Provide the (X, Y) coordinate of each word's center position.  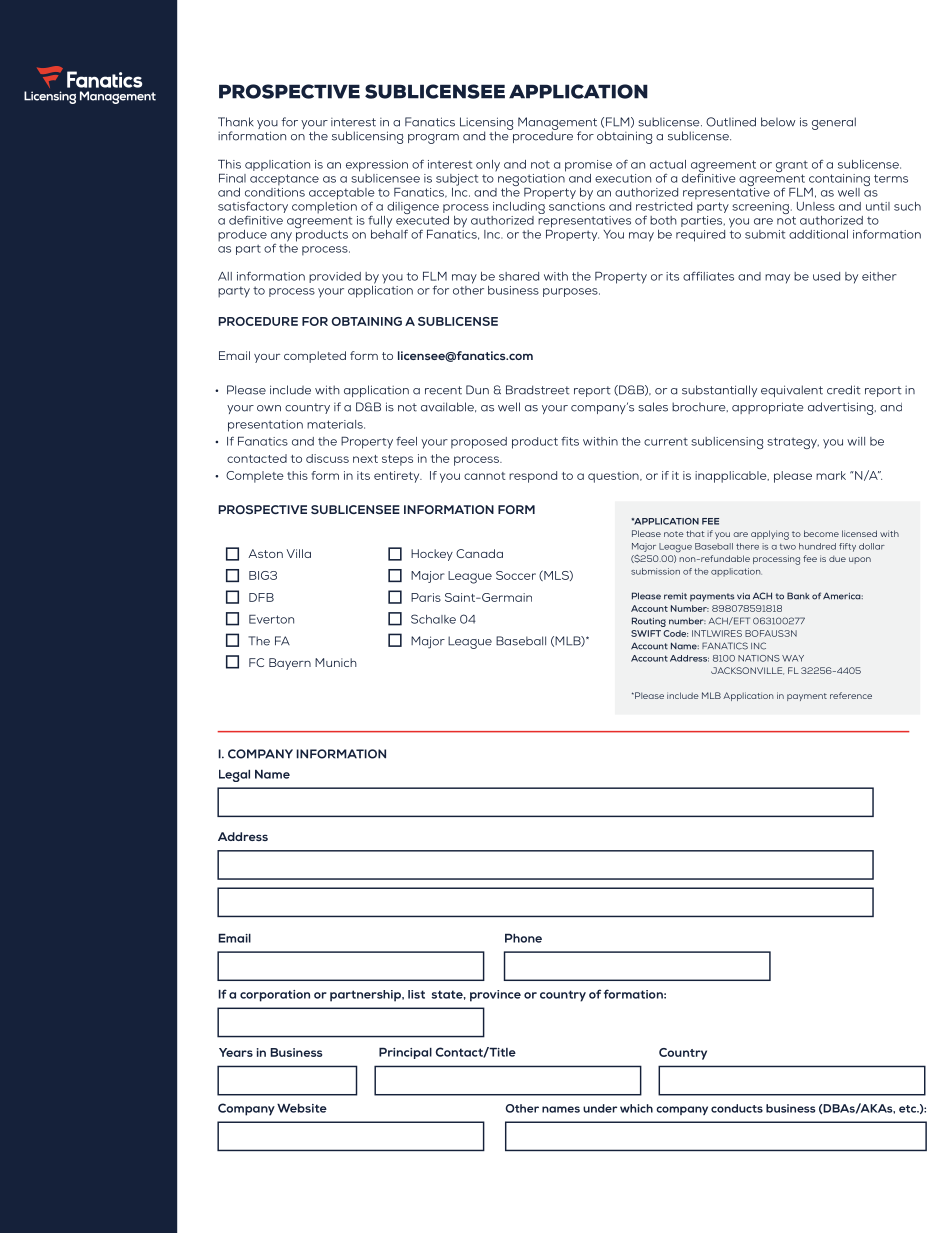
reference (851, 695)
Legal (234, 776)
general (834, 123)
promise (588, 166)
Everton (271, 619)
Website (302, 1108)
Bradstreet (537, 390)
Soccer (516, 575)
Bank (798, 596)
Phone (523, 938)
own (269, 408)
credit (843, 390)
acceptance (284, 180)
